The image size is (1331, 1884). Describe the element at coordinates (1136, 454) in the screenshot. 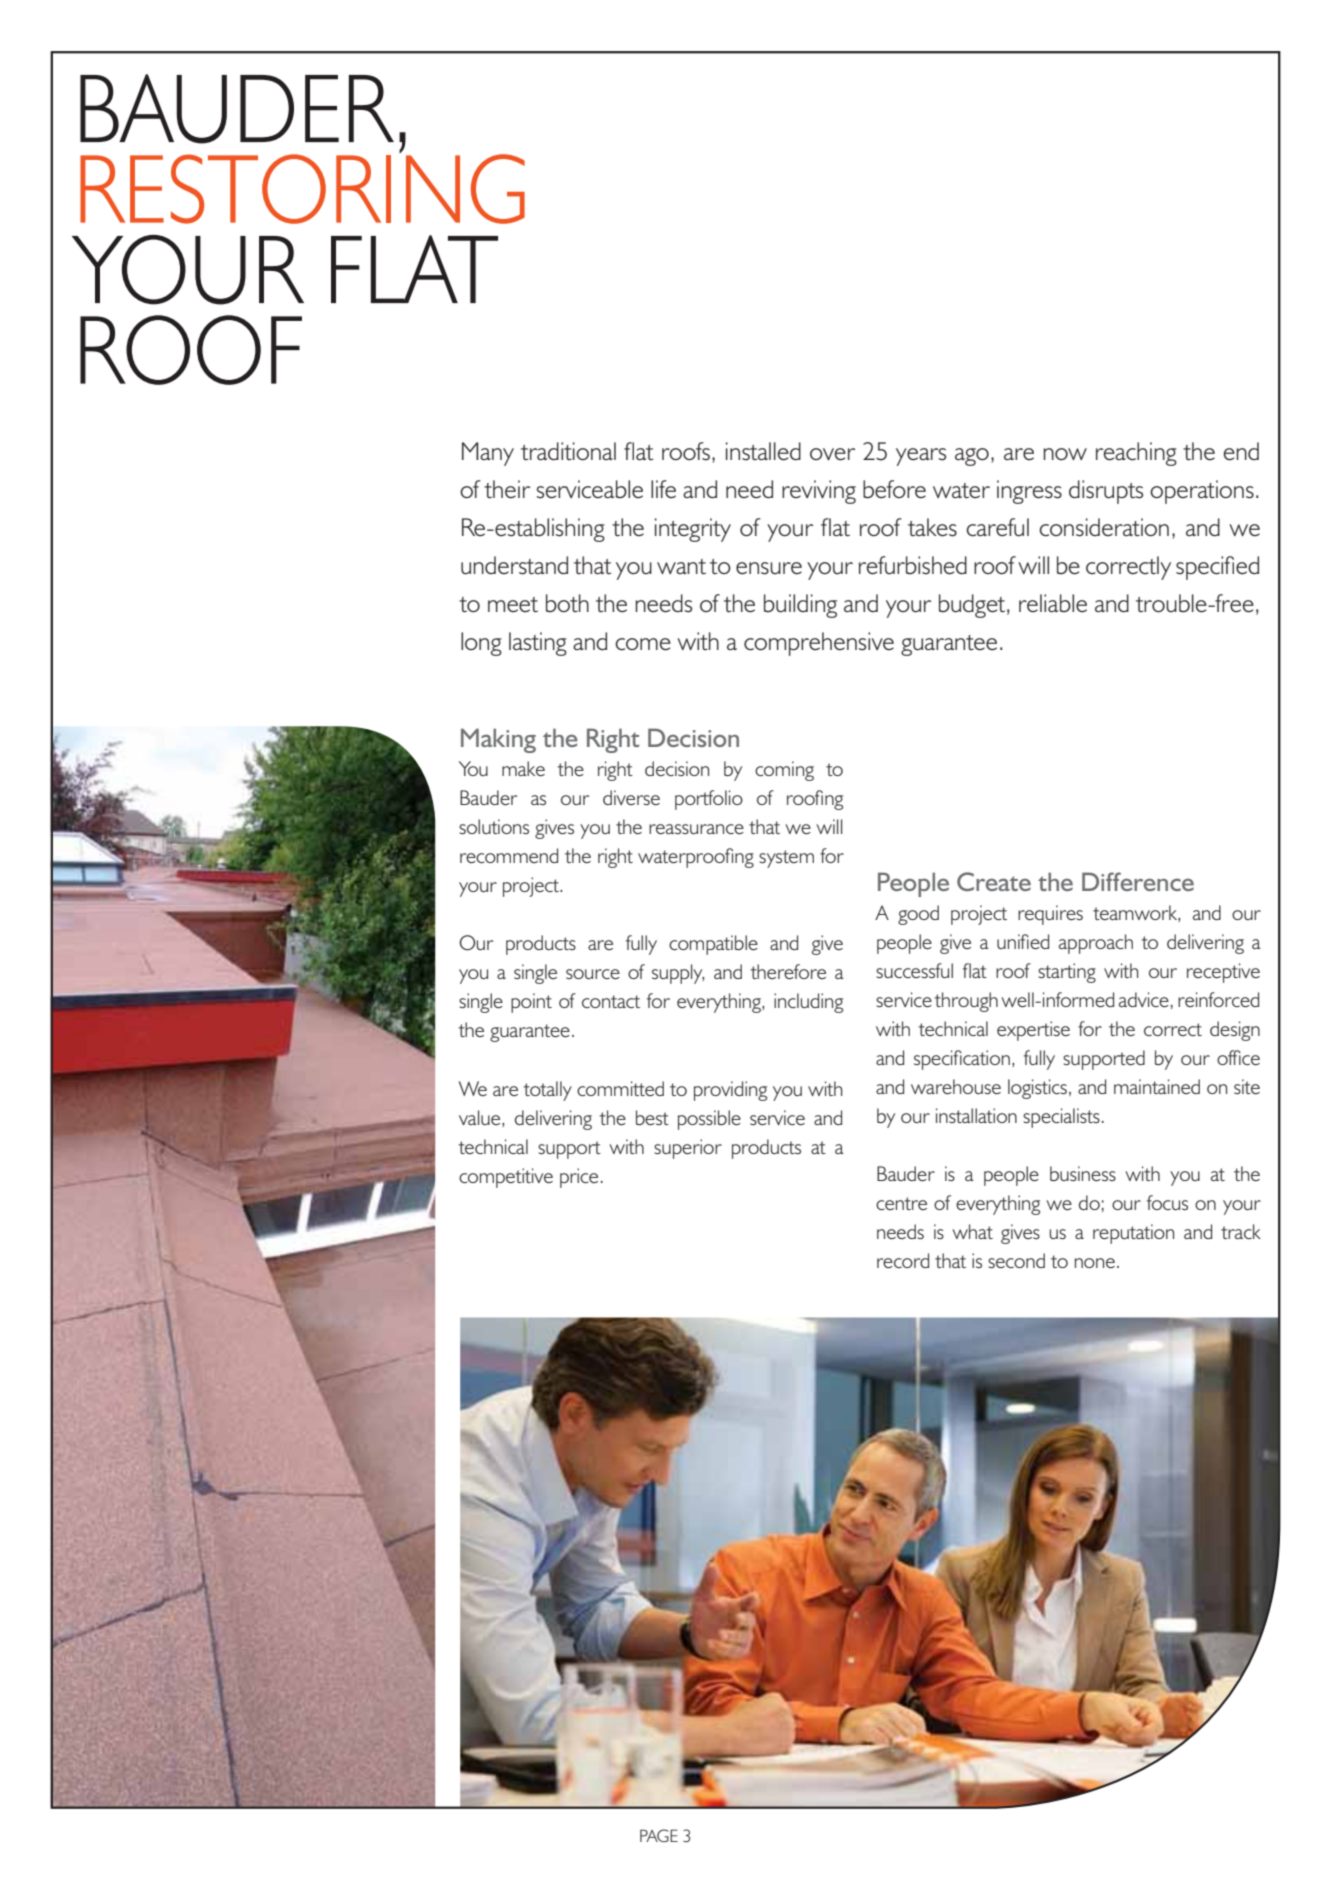

I see `reaching` at that location.
